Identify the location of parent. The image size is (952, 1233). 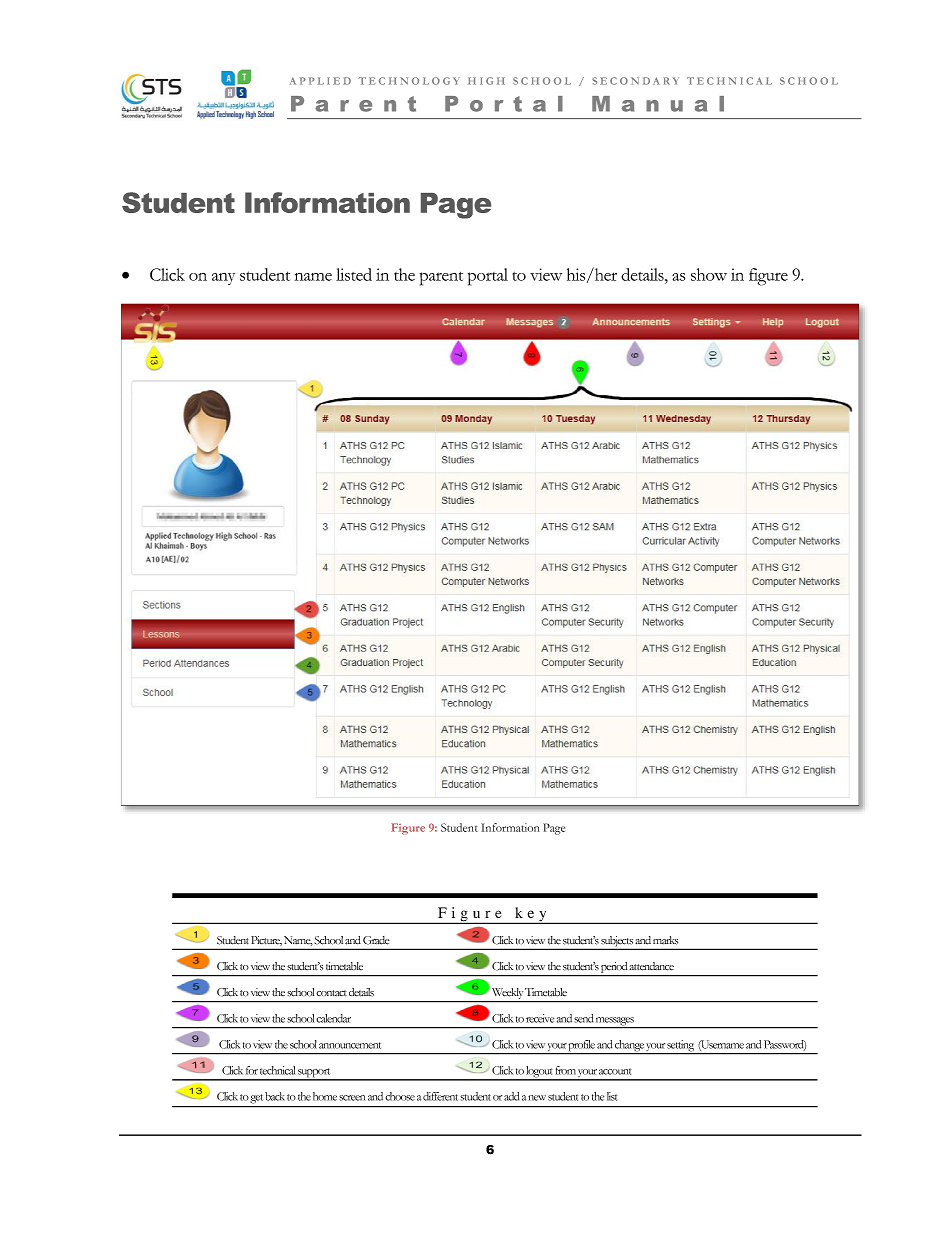
(441, 279).
